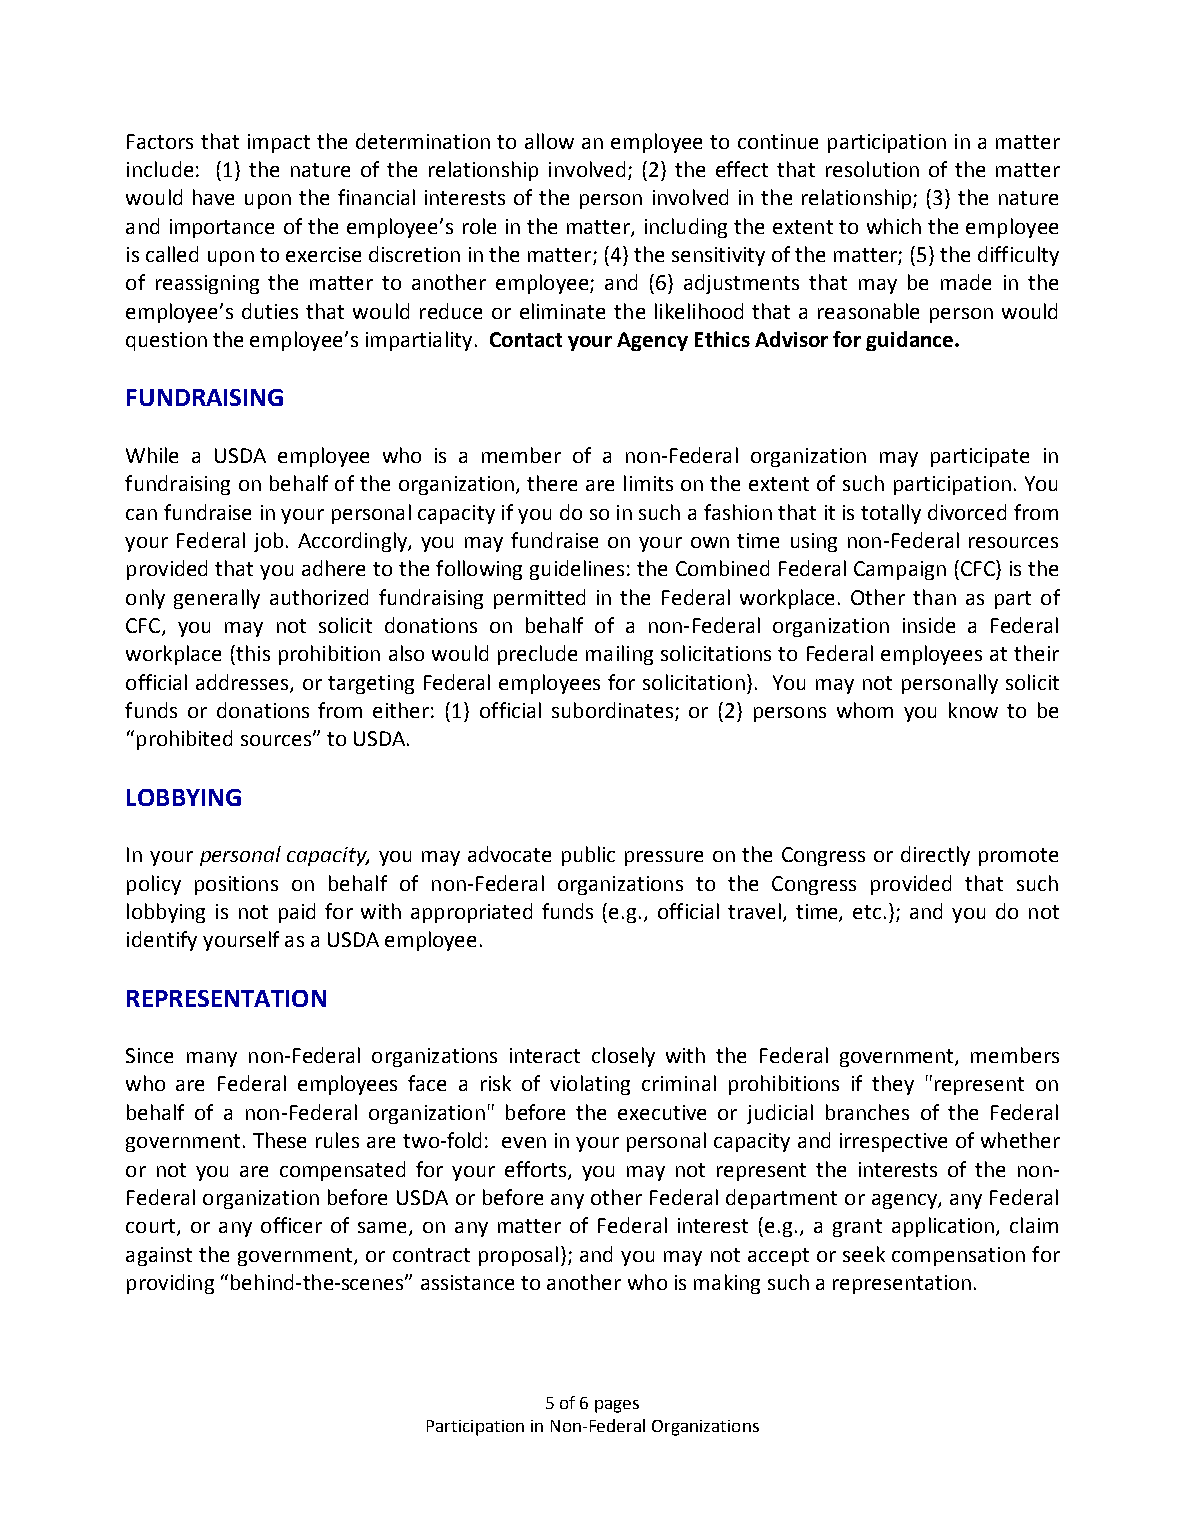  What do you see at coordinates (623, 1057) in the document?
I see `closely` at bounding box center [623, 1057].
